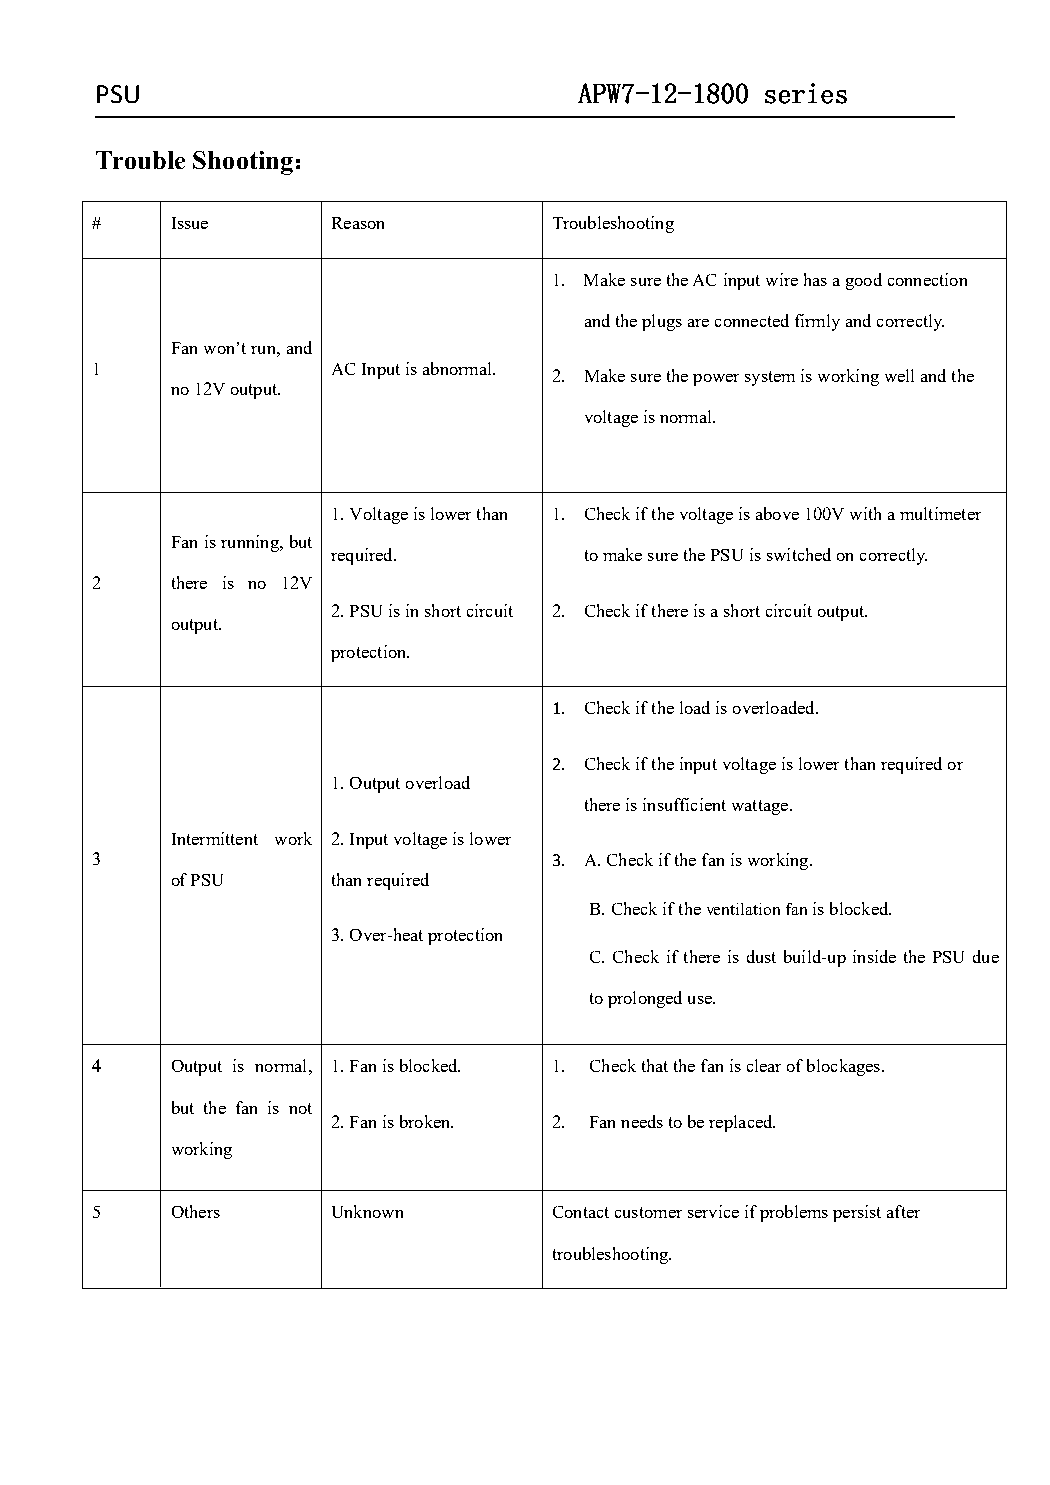 The width and height of the page is (1050, 1485). I want to click on after, so click(903, 1211).
